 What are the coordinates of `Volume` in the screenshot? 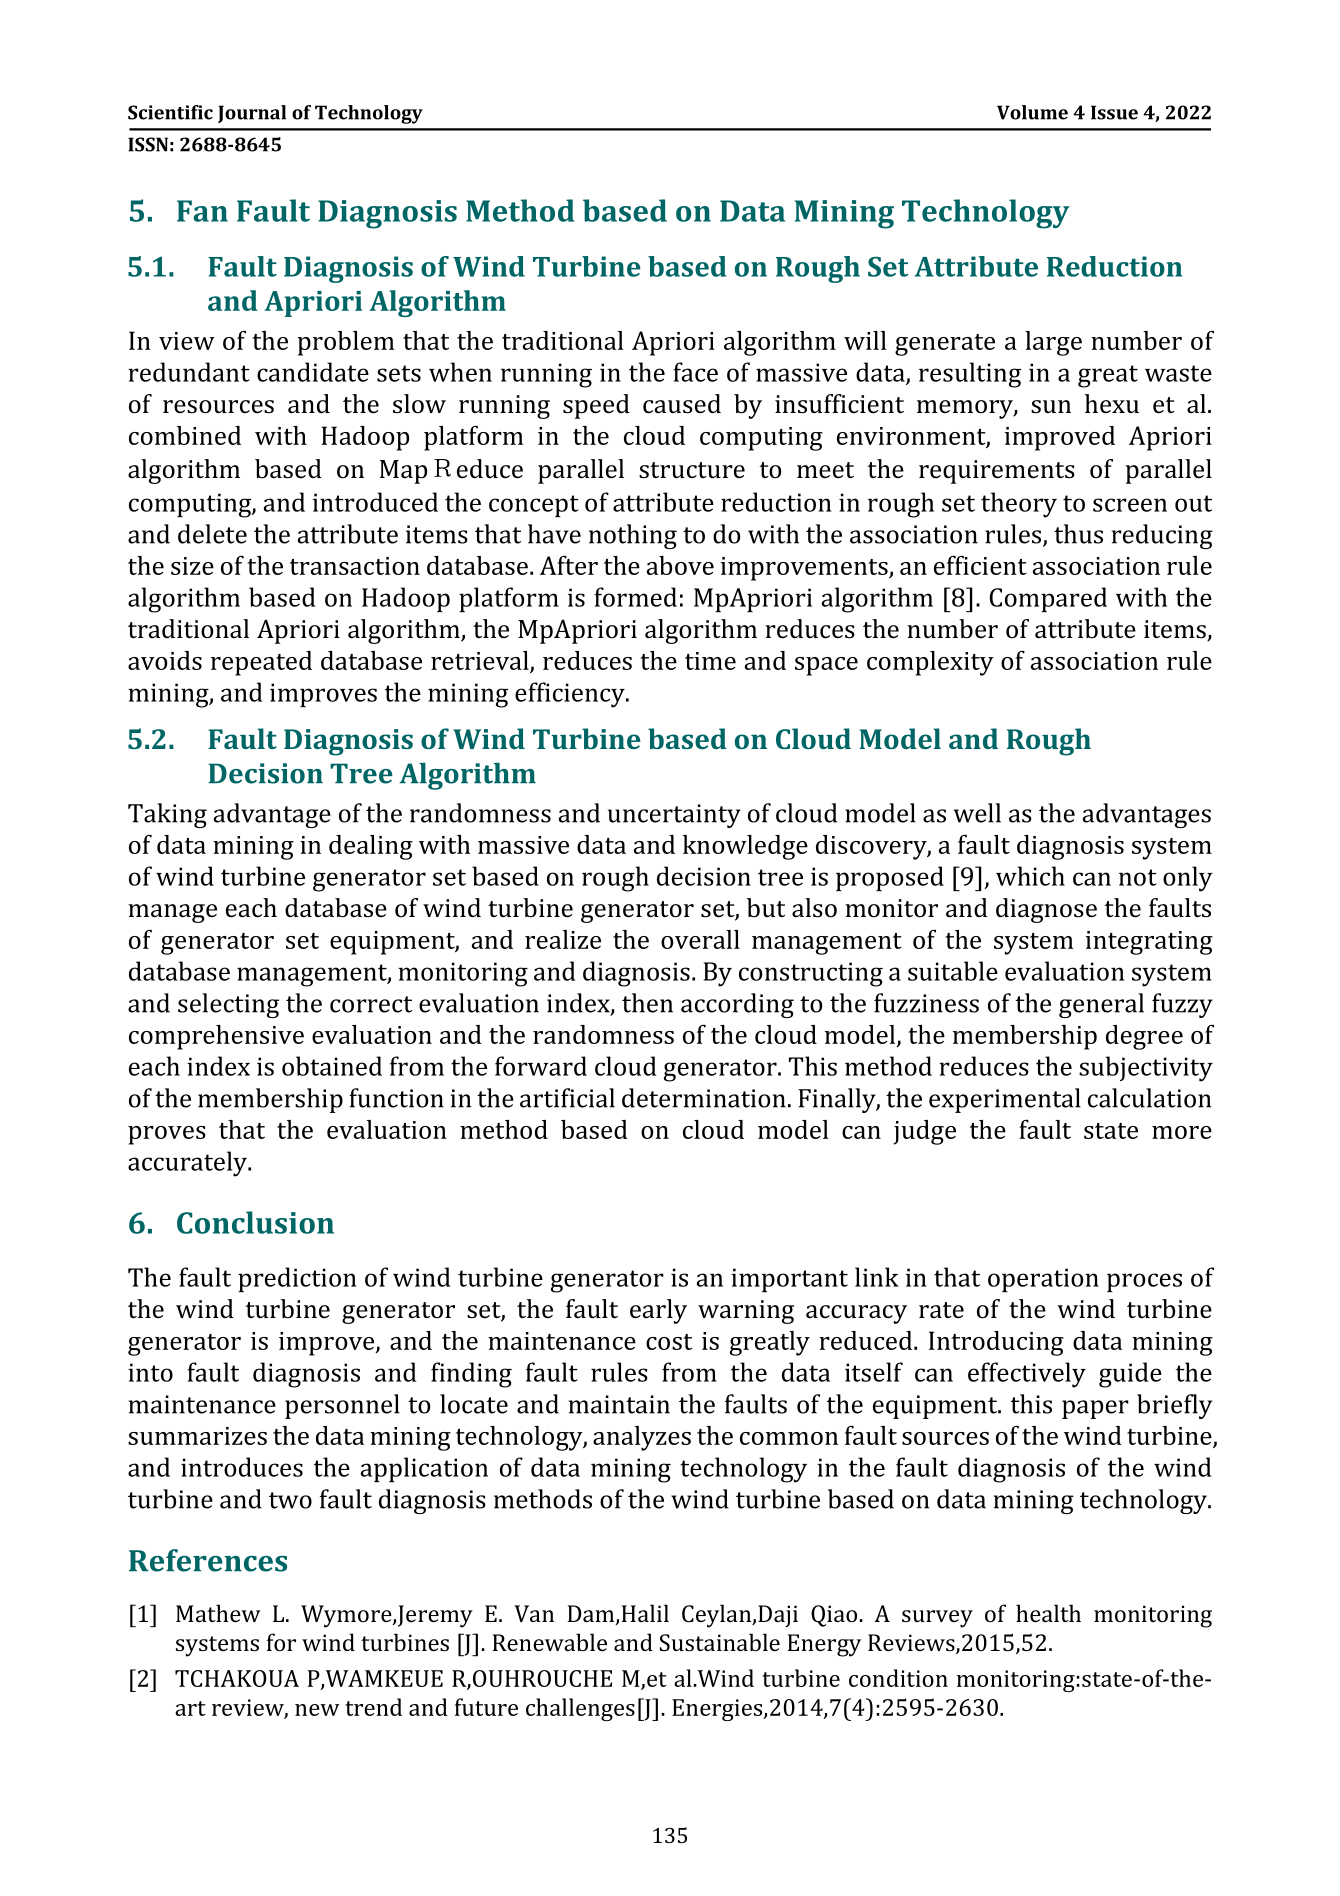 It's located at (1032, 112).
